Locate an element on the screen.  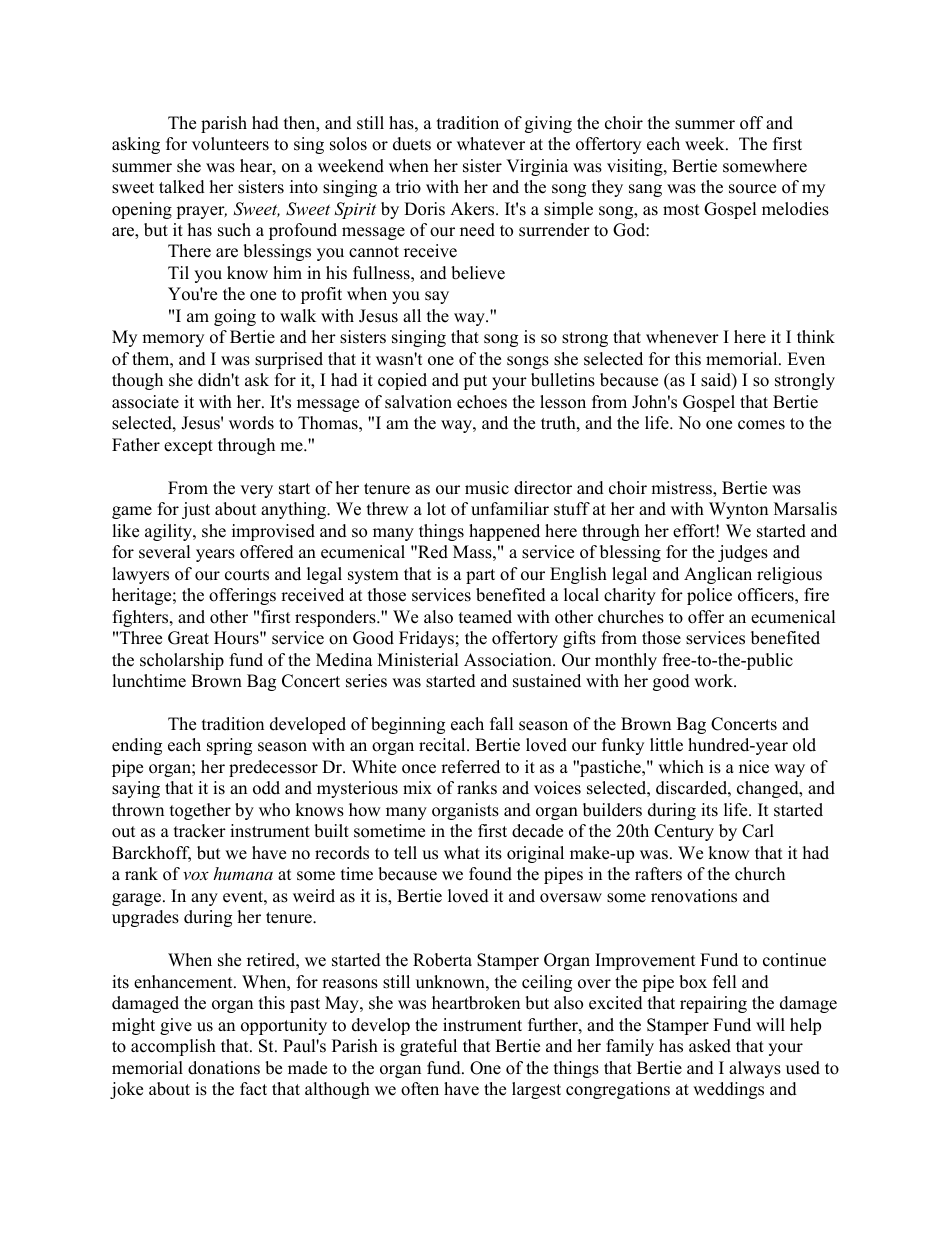
grateful is located at coordinates (428, 1047).
